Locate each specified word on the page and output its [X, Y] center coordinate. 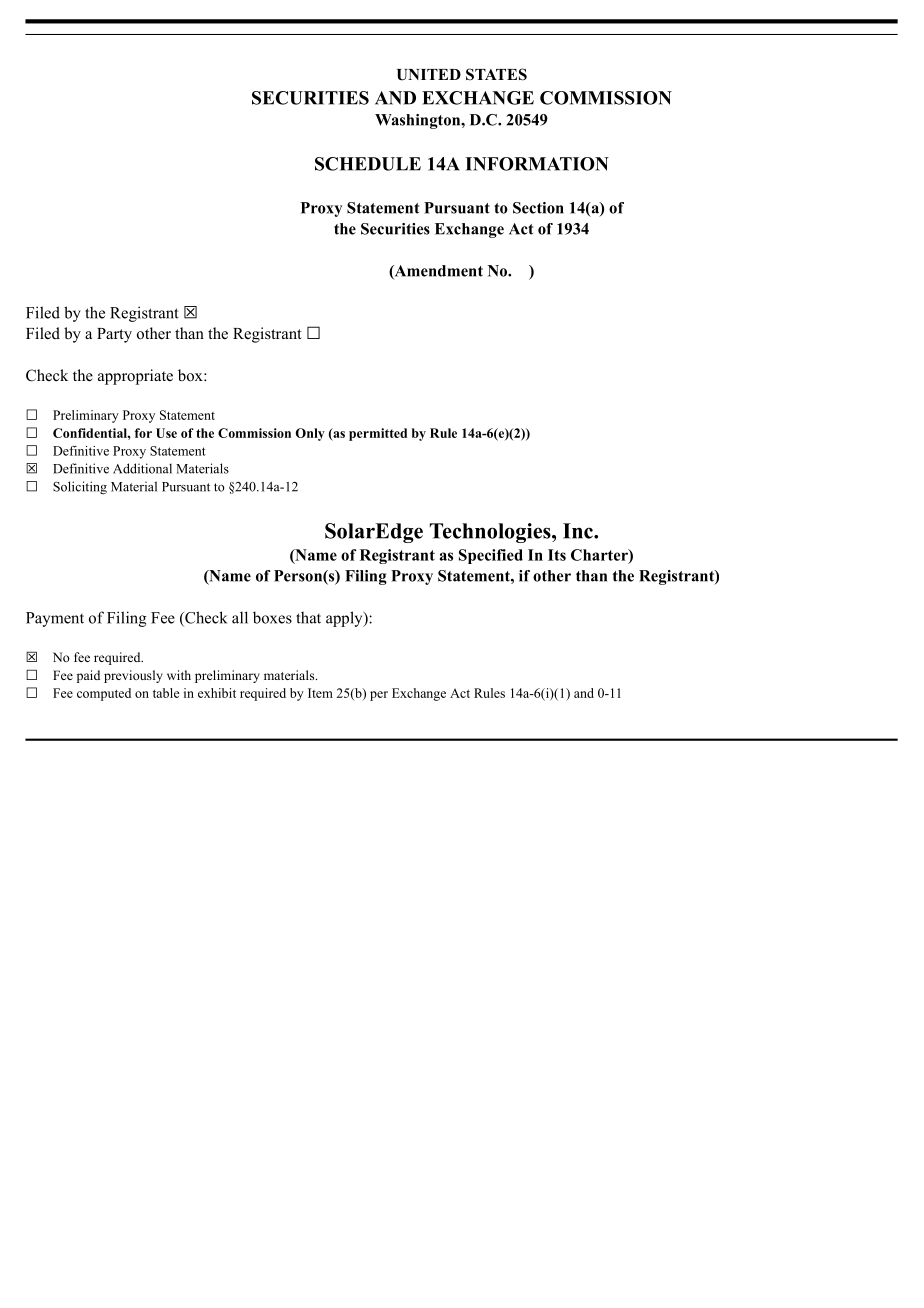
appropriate [135, 377]
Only [310, 434]
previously [133, 676]
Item [320, 693]
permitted [378, 434]
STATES [496, 74]
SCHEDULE [368, 164]
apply [345, 619]
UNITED [429, 75]
